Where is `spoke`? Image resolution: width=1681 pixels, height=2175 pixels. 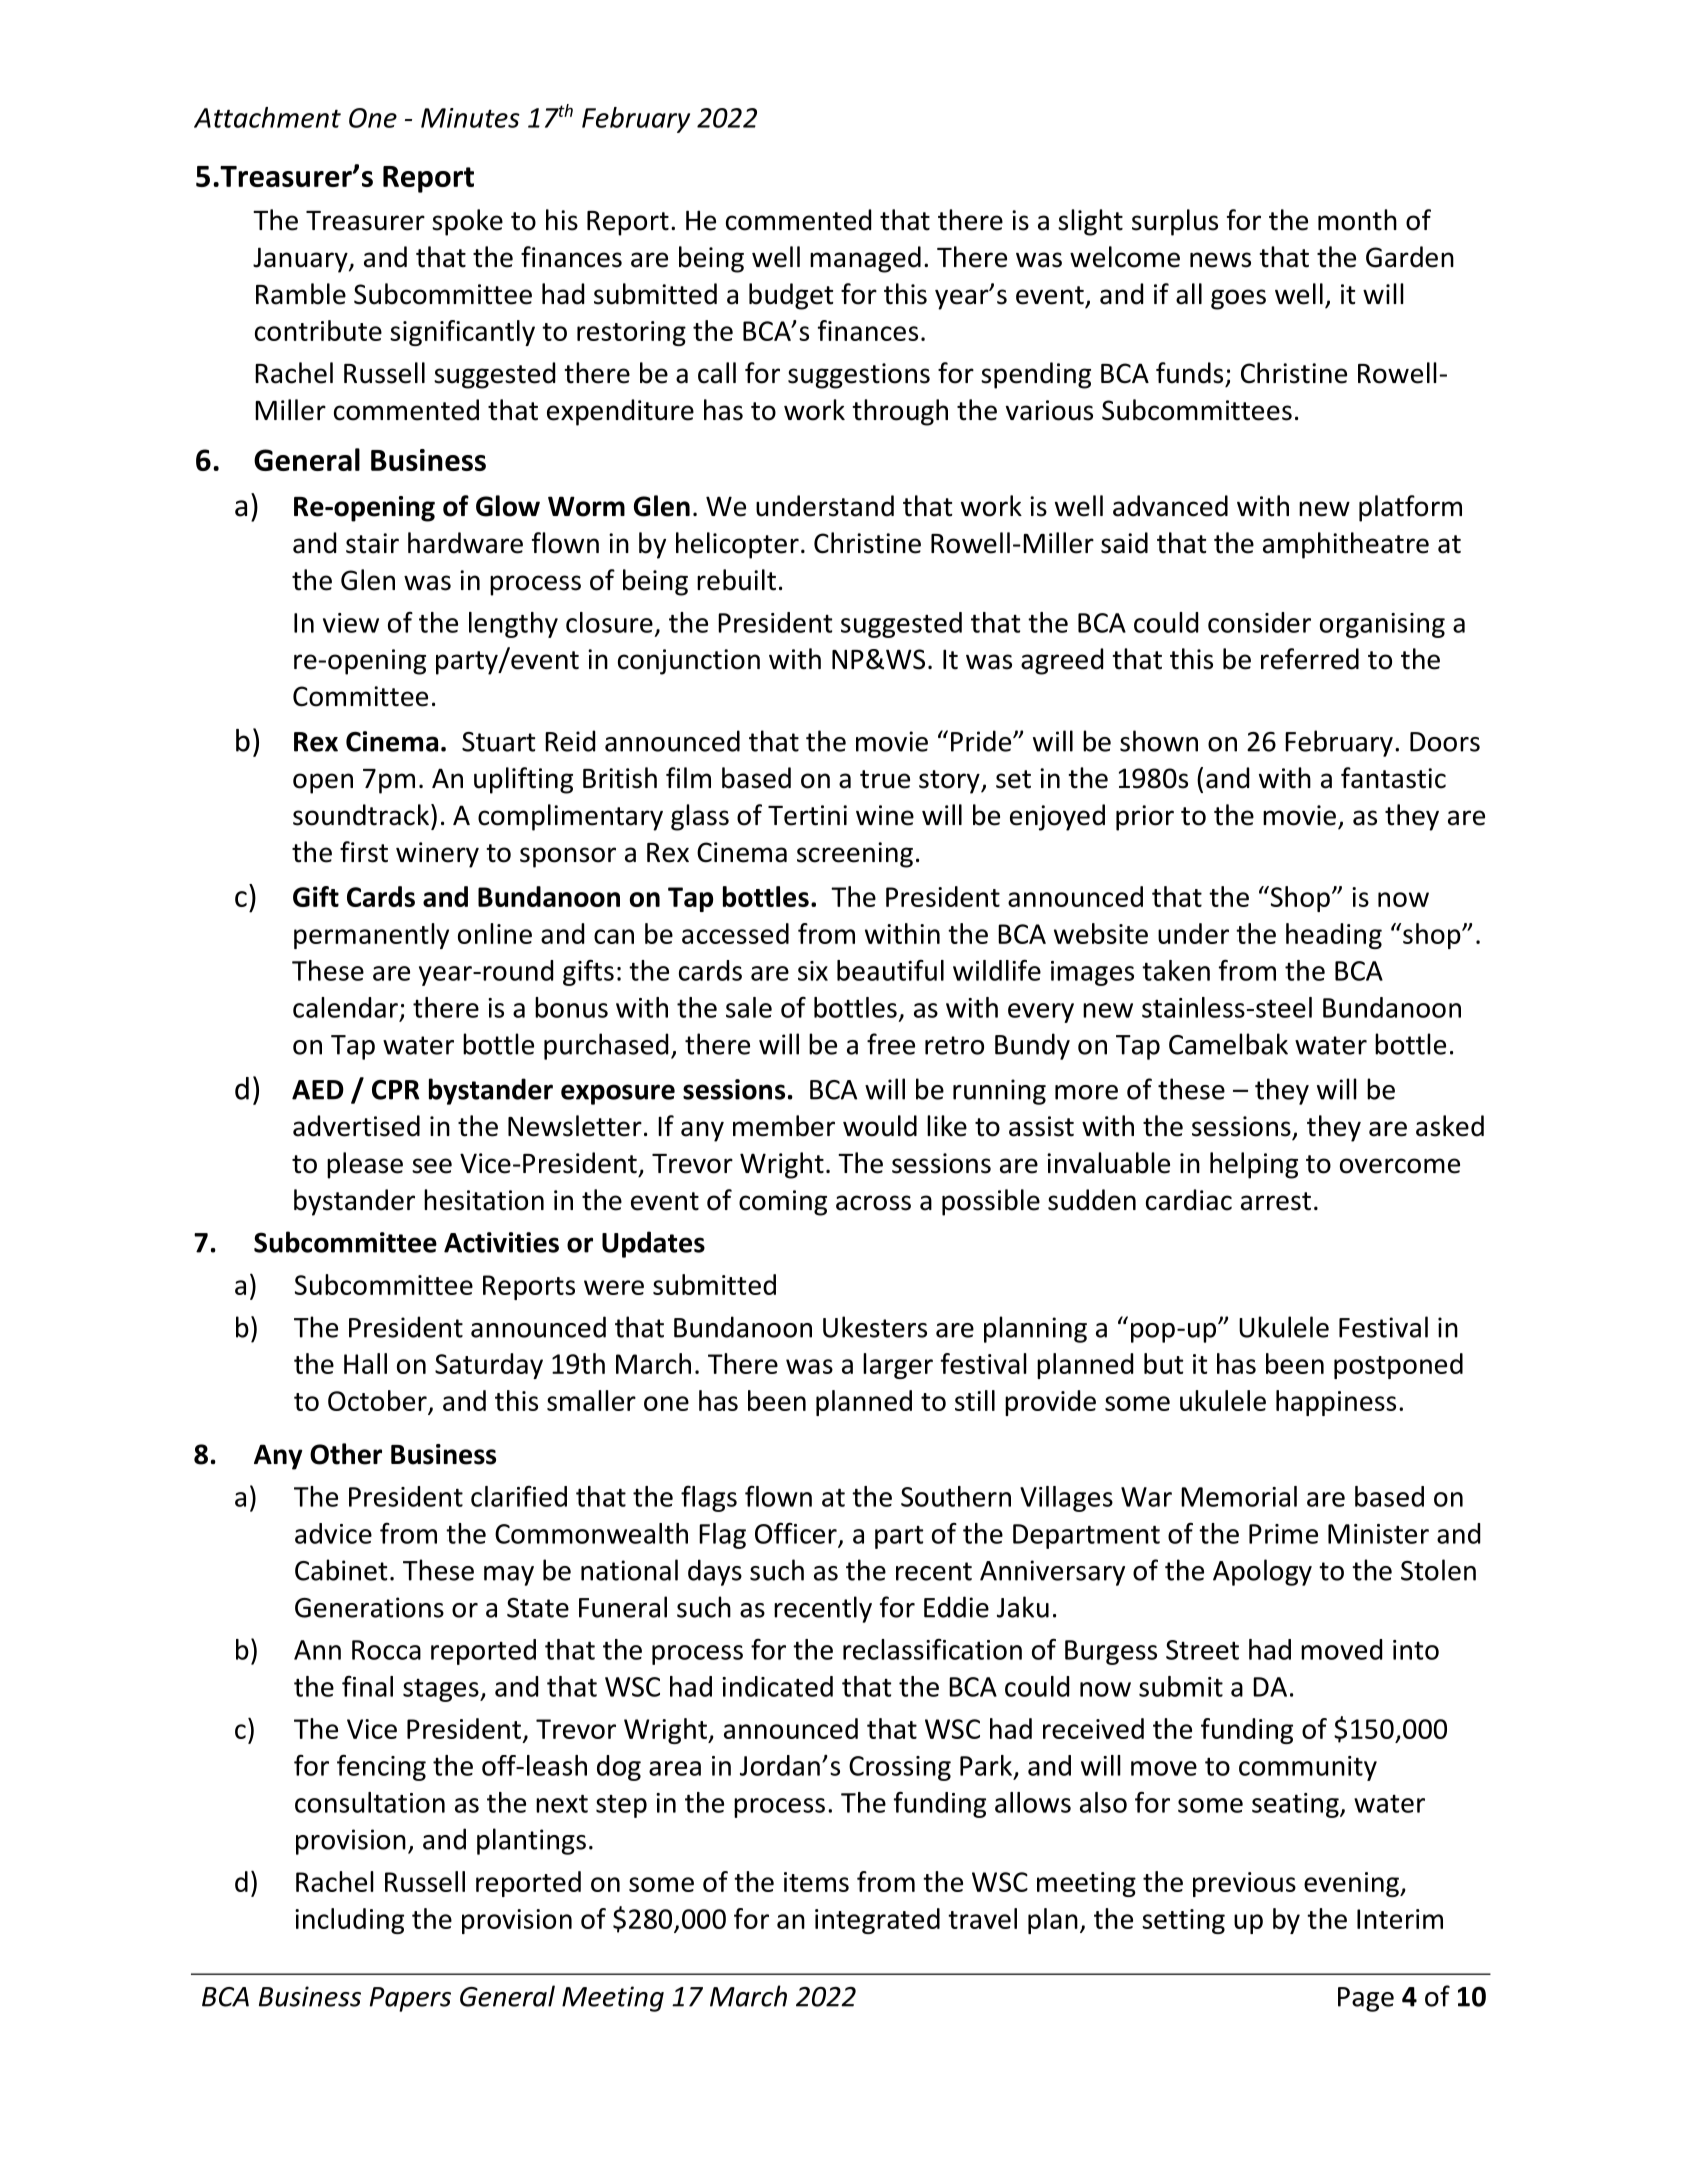 spoke is located at coordinates (467, 222).
